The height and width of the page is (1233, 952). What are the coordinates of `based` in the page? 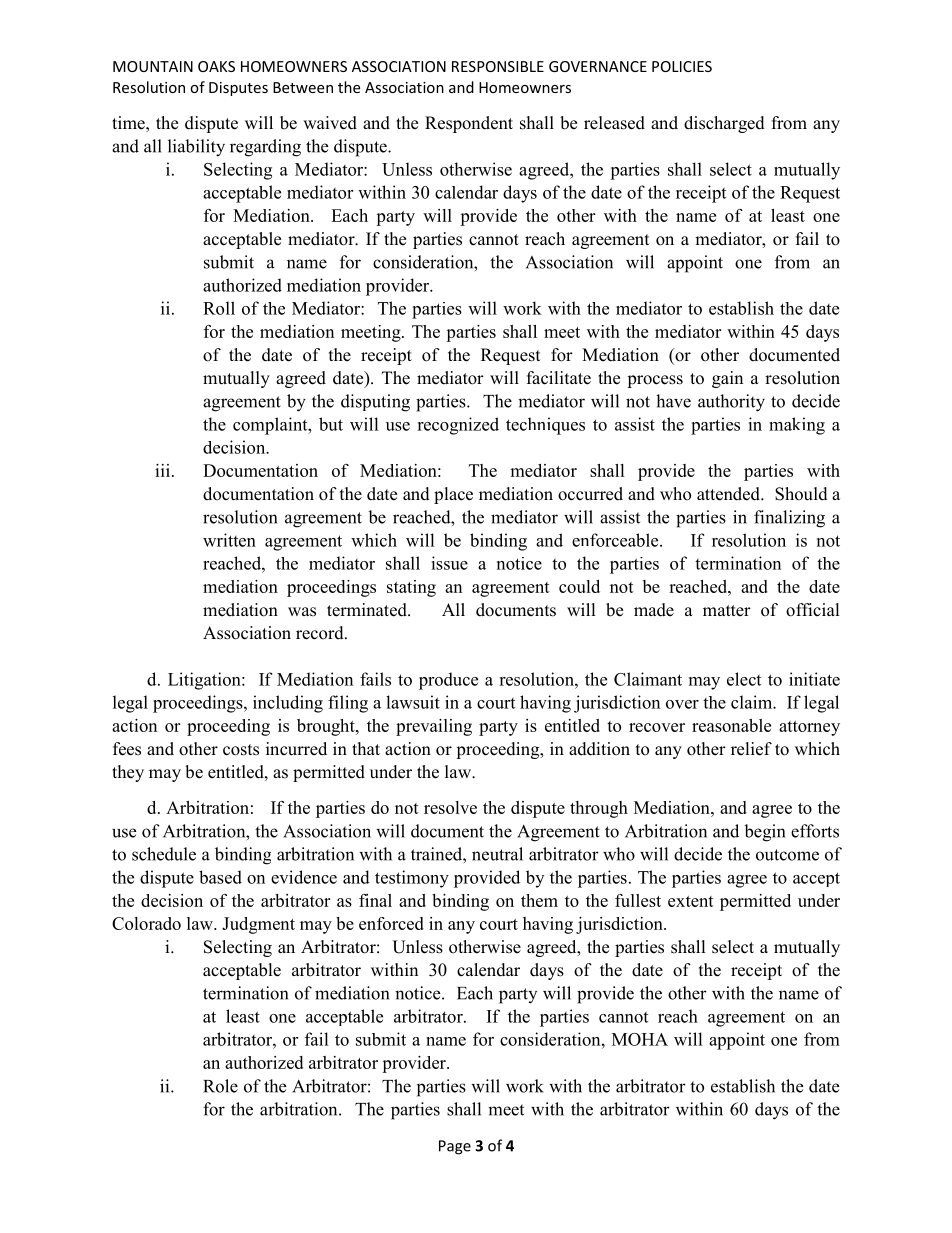 It's located at (220, 877).
